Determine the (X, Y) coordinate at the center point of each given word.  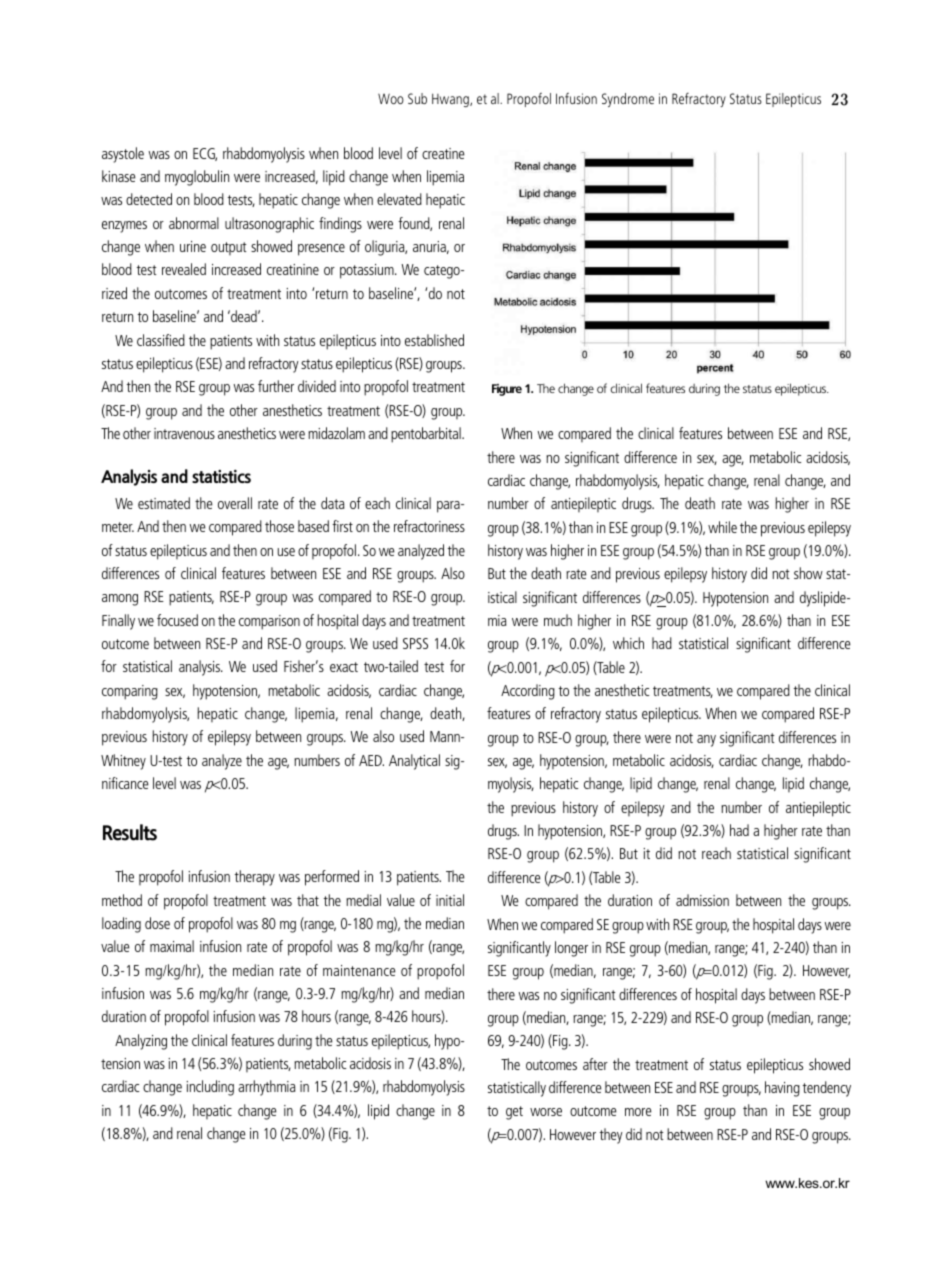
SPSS (415, 643)
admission (702, 900)
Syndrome (628, 100)
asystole (123, 155)
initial (450, 900)
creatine (443, 153)
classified (161, 340)
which (628, 643)
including (210, 1088)
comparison (269, 622)
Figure (507, 390)
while (722, 527)
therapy (255, 878)
